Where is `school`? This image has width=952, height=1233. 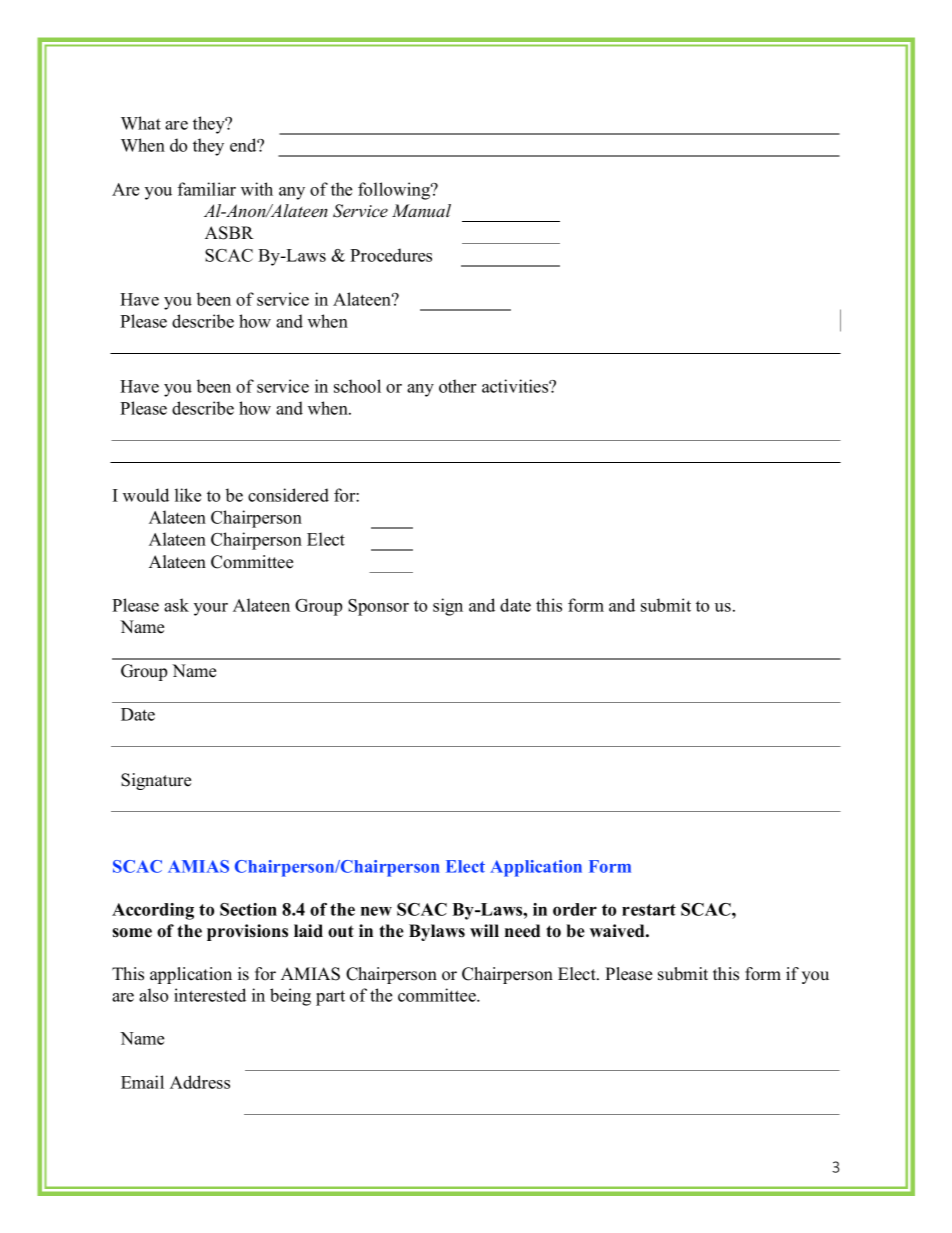
school is located at coordinates (357, 386).
